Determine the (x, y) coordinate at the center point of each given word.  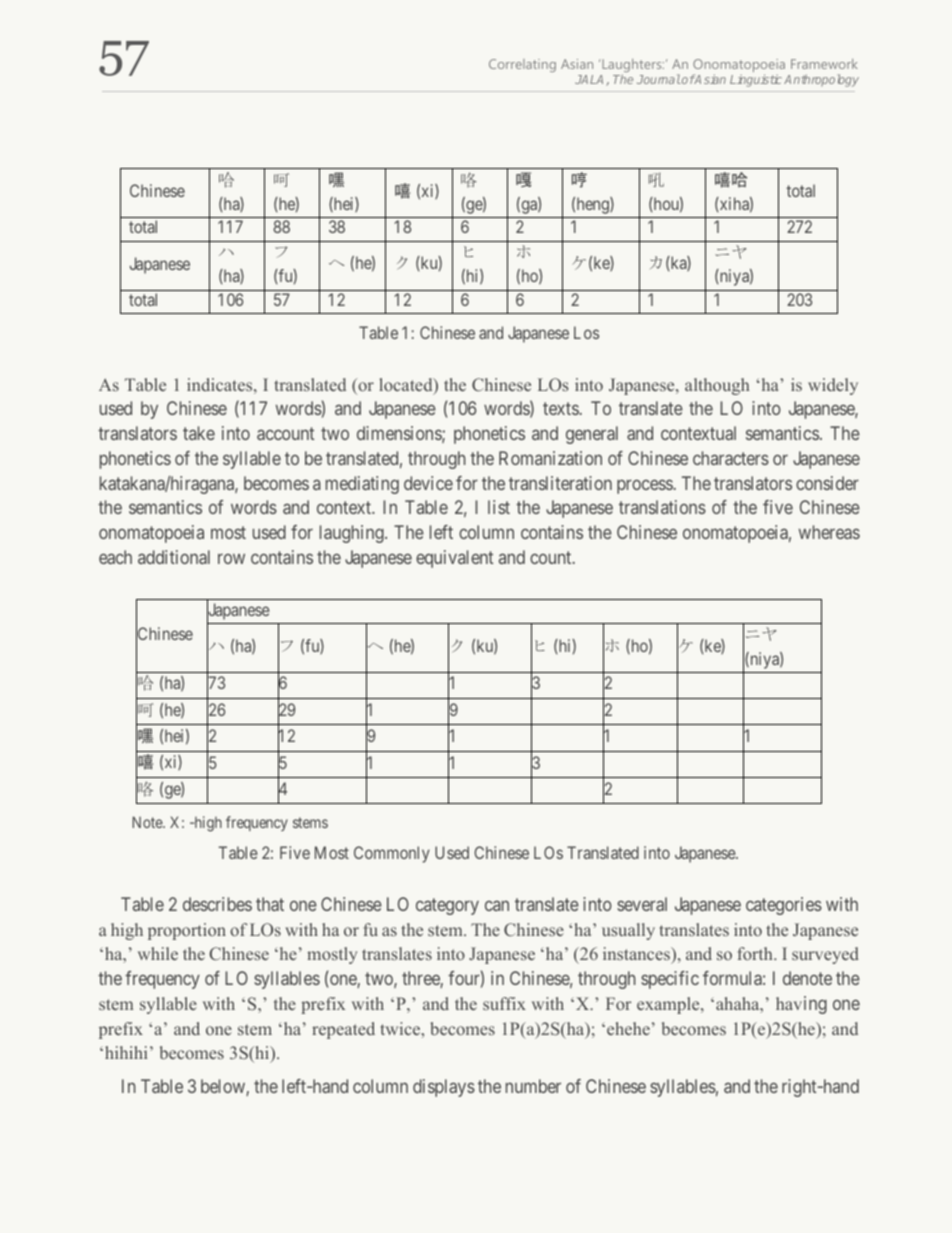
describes (217, 904)
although (717, 386)
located (407, 386)
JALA (591, 80)
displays (444, 1088)
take (199, 433)
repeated (343, 1030)
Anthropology (821, 80)
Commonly (392, 854)
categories (784, 906)
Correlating (522, 65)
